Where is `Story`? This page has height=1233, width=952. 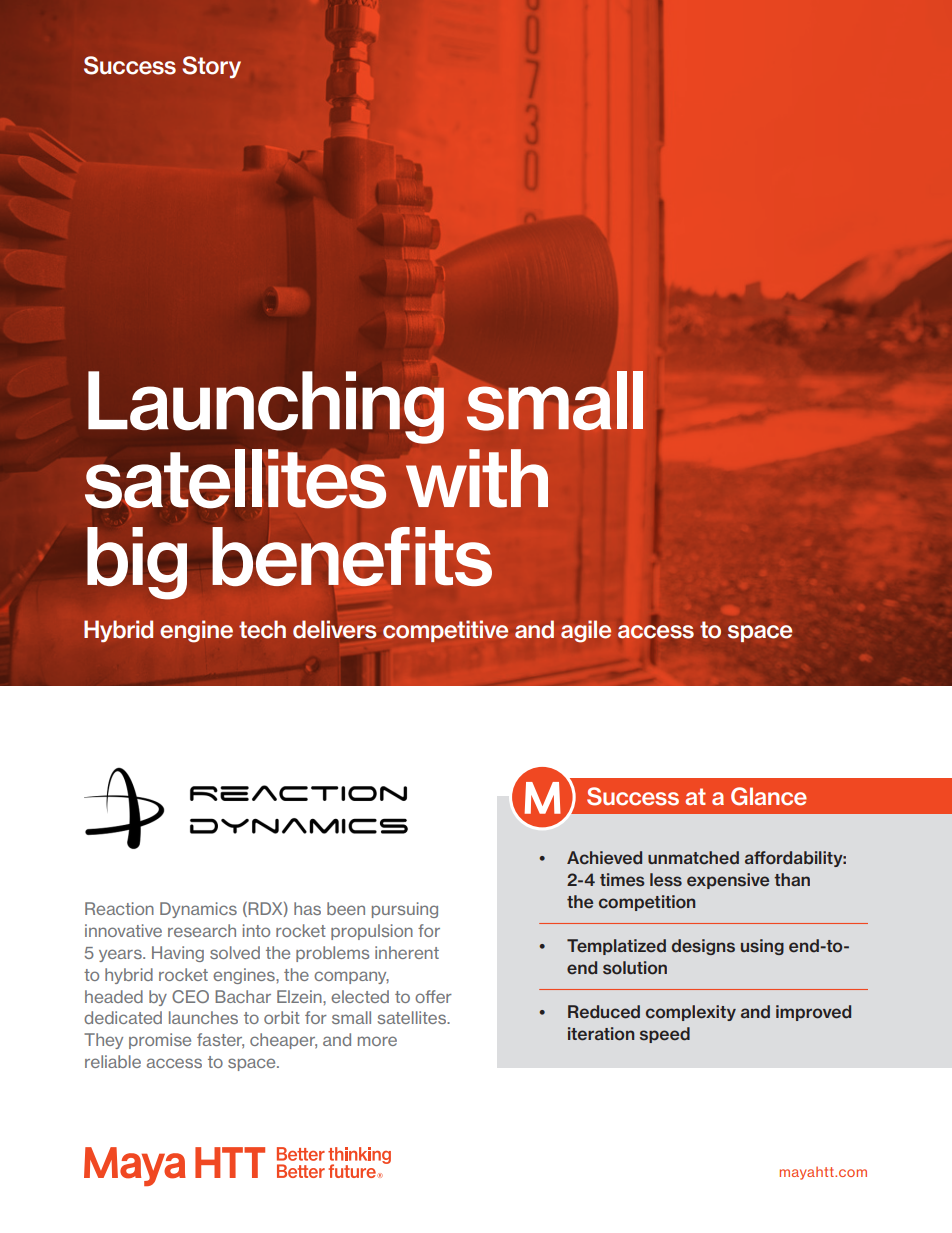 Story is located at coordinates (211, 67).
